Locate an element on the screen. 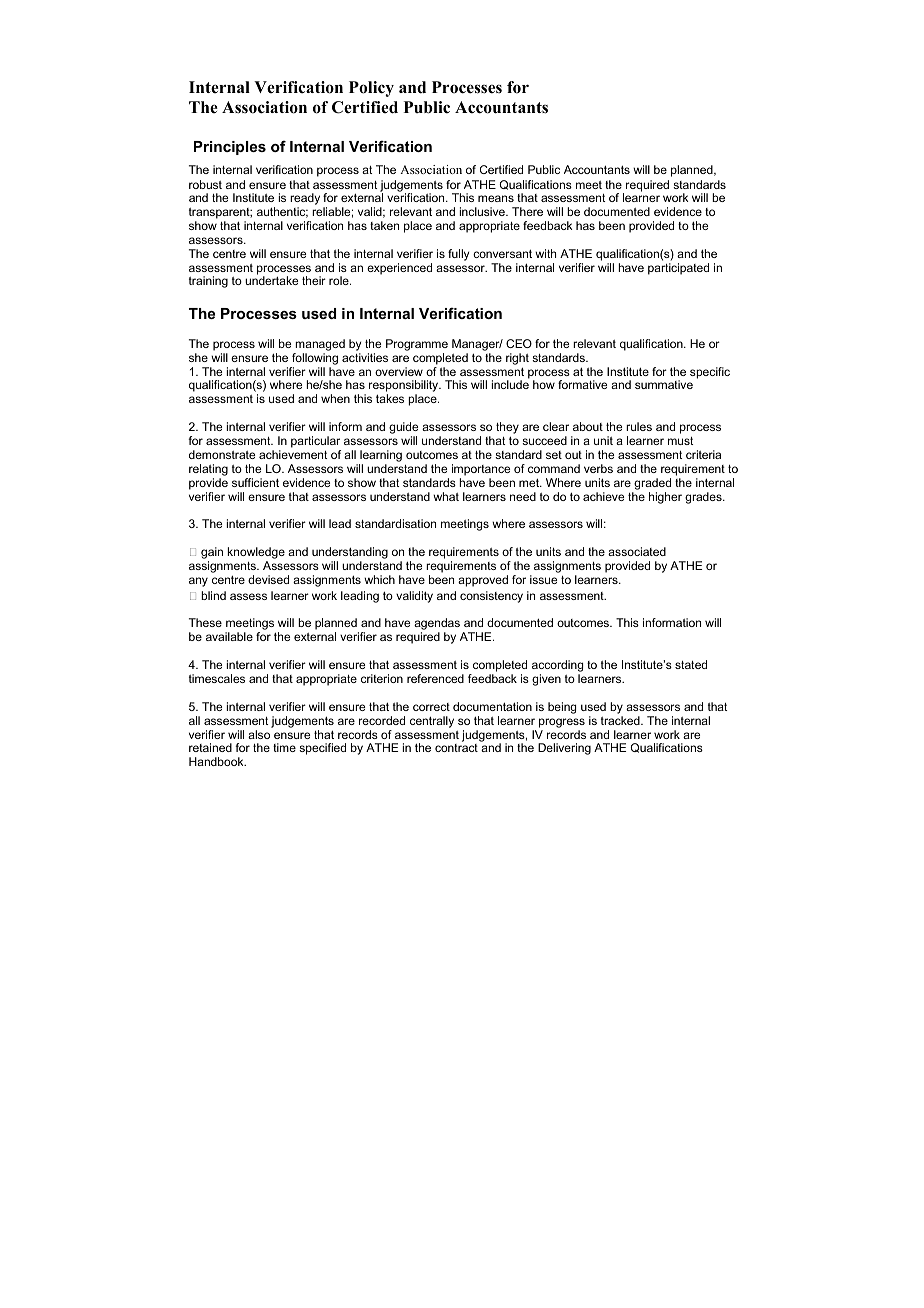 Image resolution: width=924 pixels, height=1308 pixels. There is located at coordinates (527, 211).
